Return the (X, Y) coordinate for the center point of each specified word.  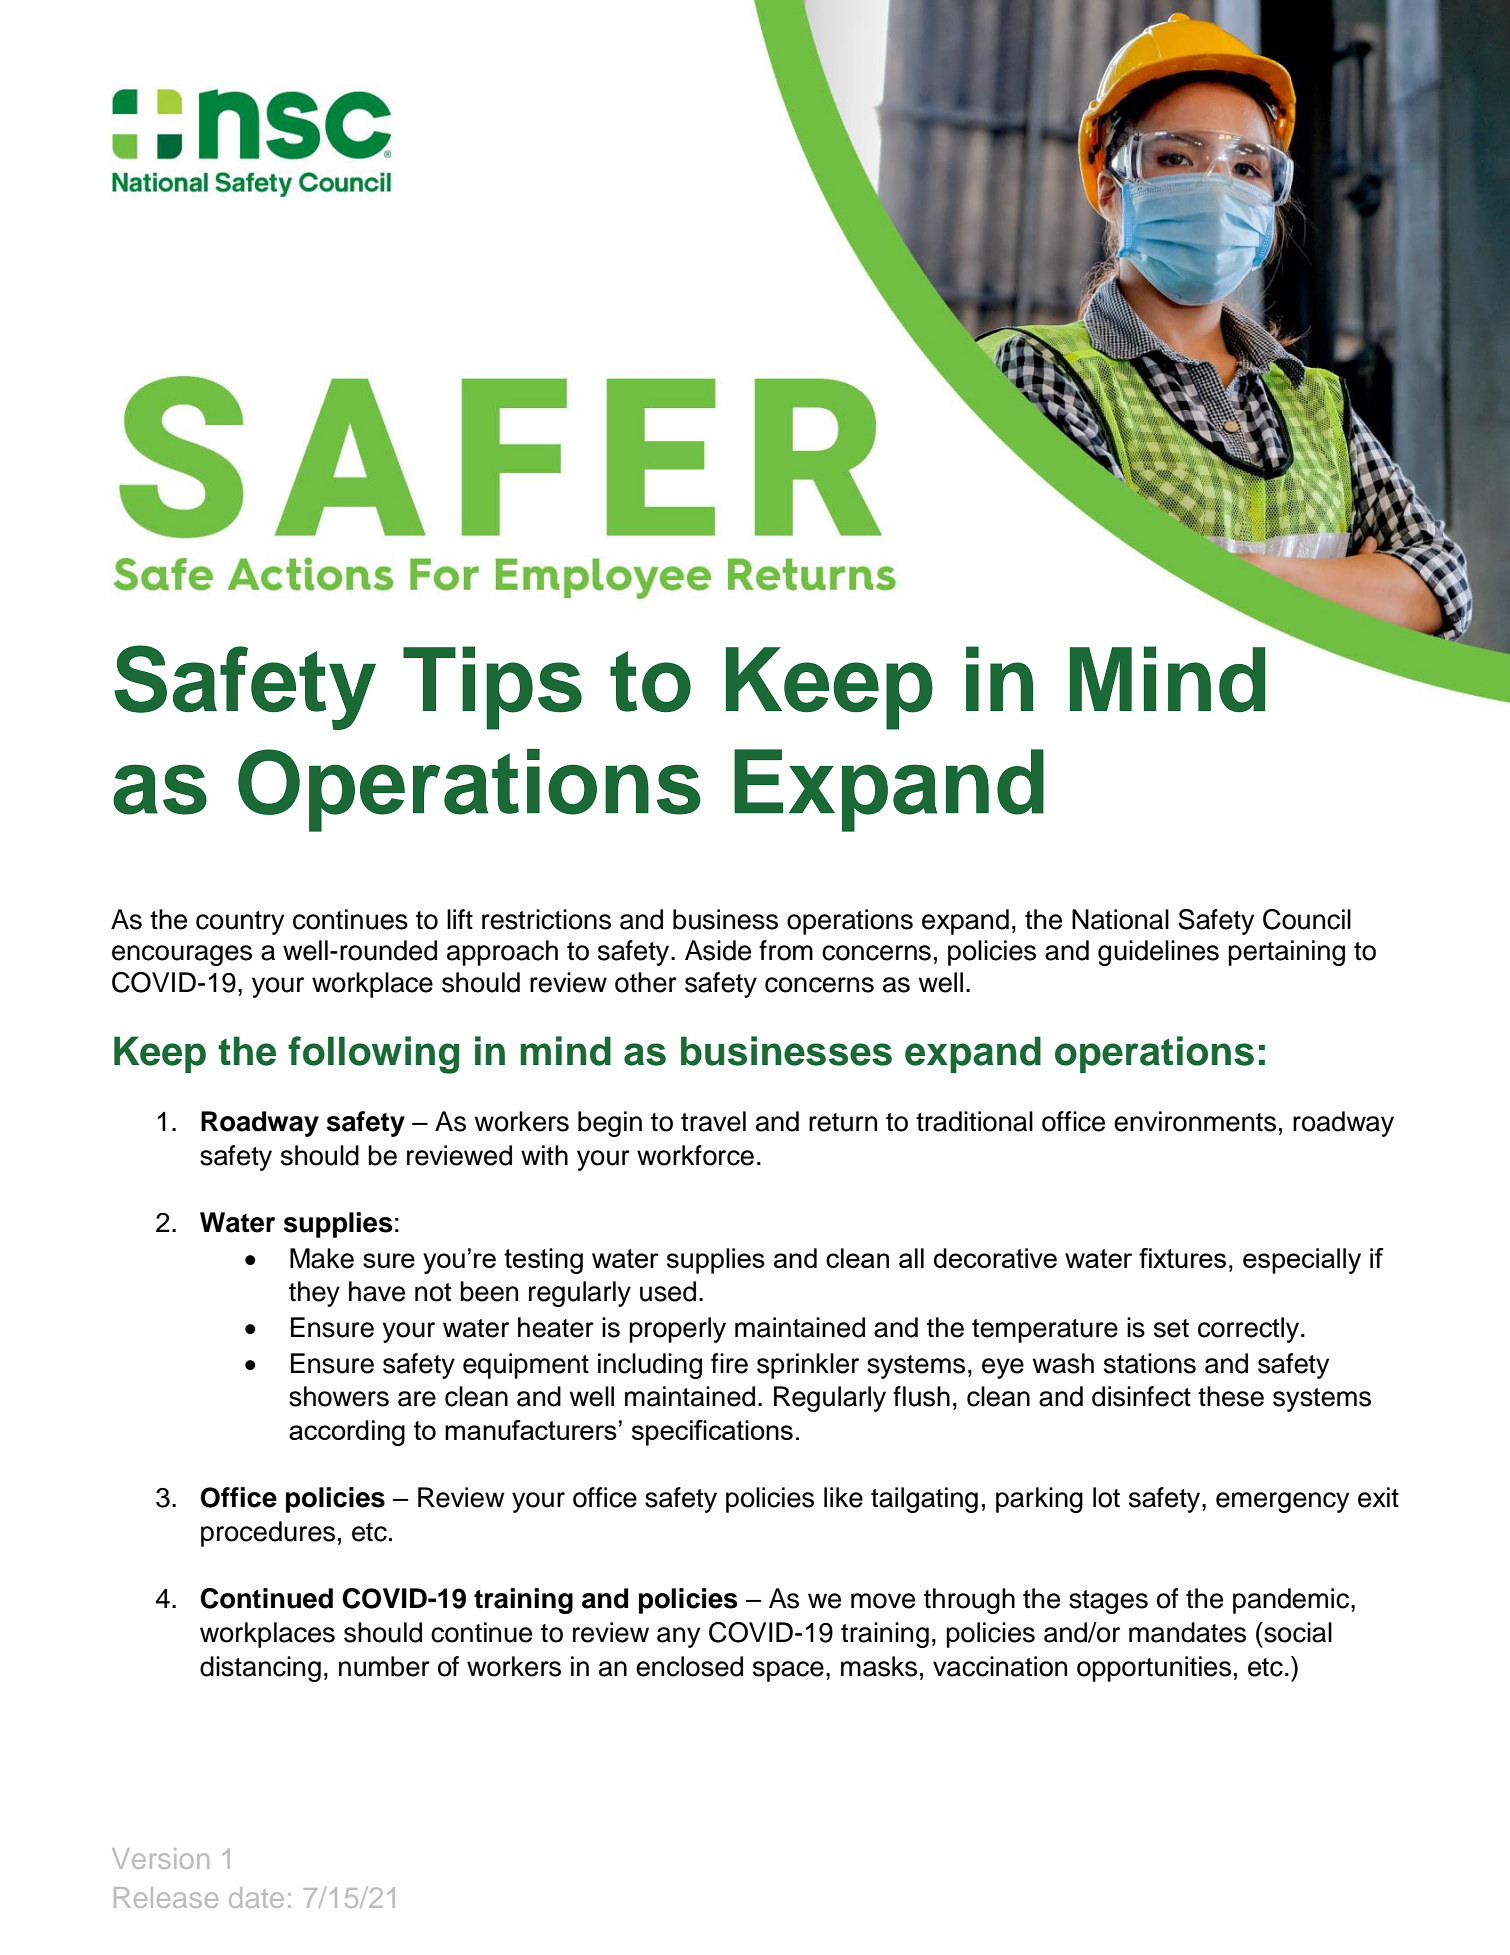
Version (160, 1858)
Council (1307, 919)
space (788, 1671)
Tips (492, 688)
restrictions (546, 919)
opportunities (1154, 1669)
